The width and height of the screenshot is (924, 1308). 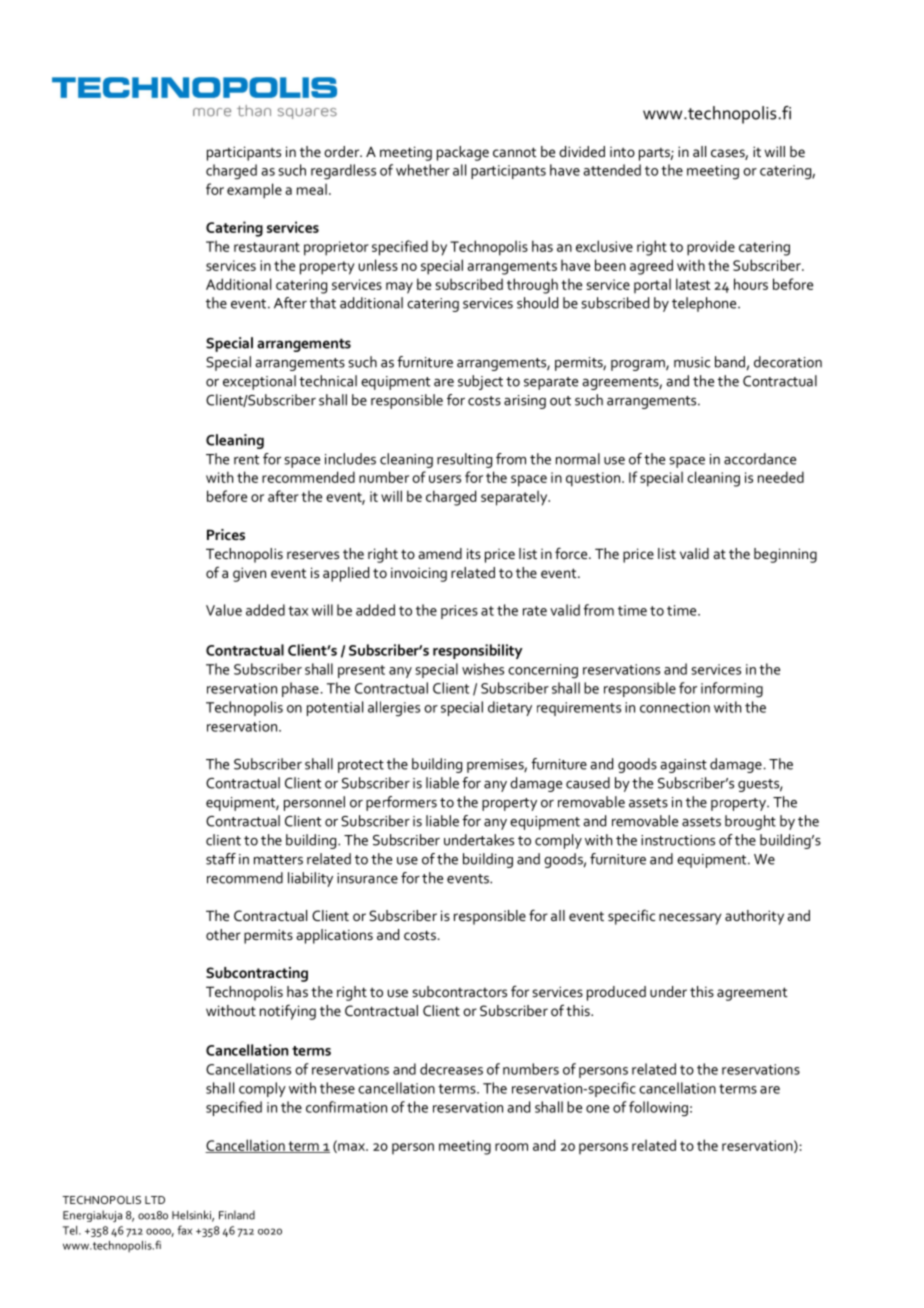 I want to click on provide, so click(x=711, y=248).
